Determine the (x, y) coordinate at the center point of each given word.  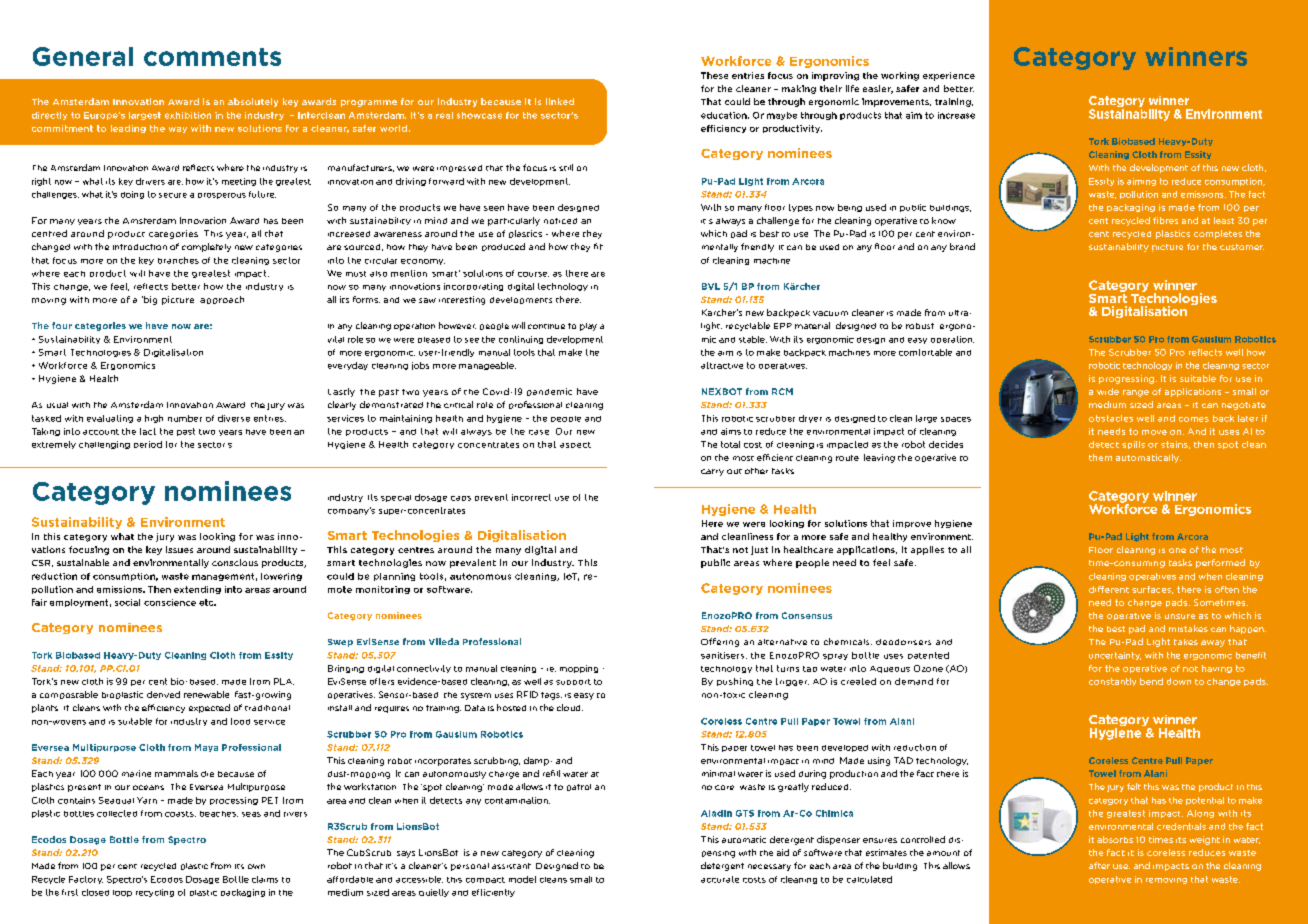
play (588, 327)
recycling (155, 893)
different (1109, 589)
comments (212, 57)
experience (949, 76)
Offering (720, 642)
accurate (720, 879)
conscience (170, 602)
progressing (1126, 379)
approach (222, 300)
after (1099, 865)
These (714, 75)
